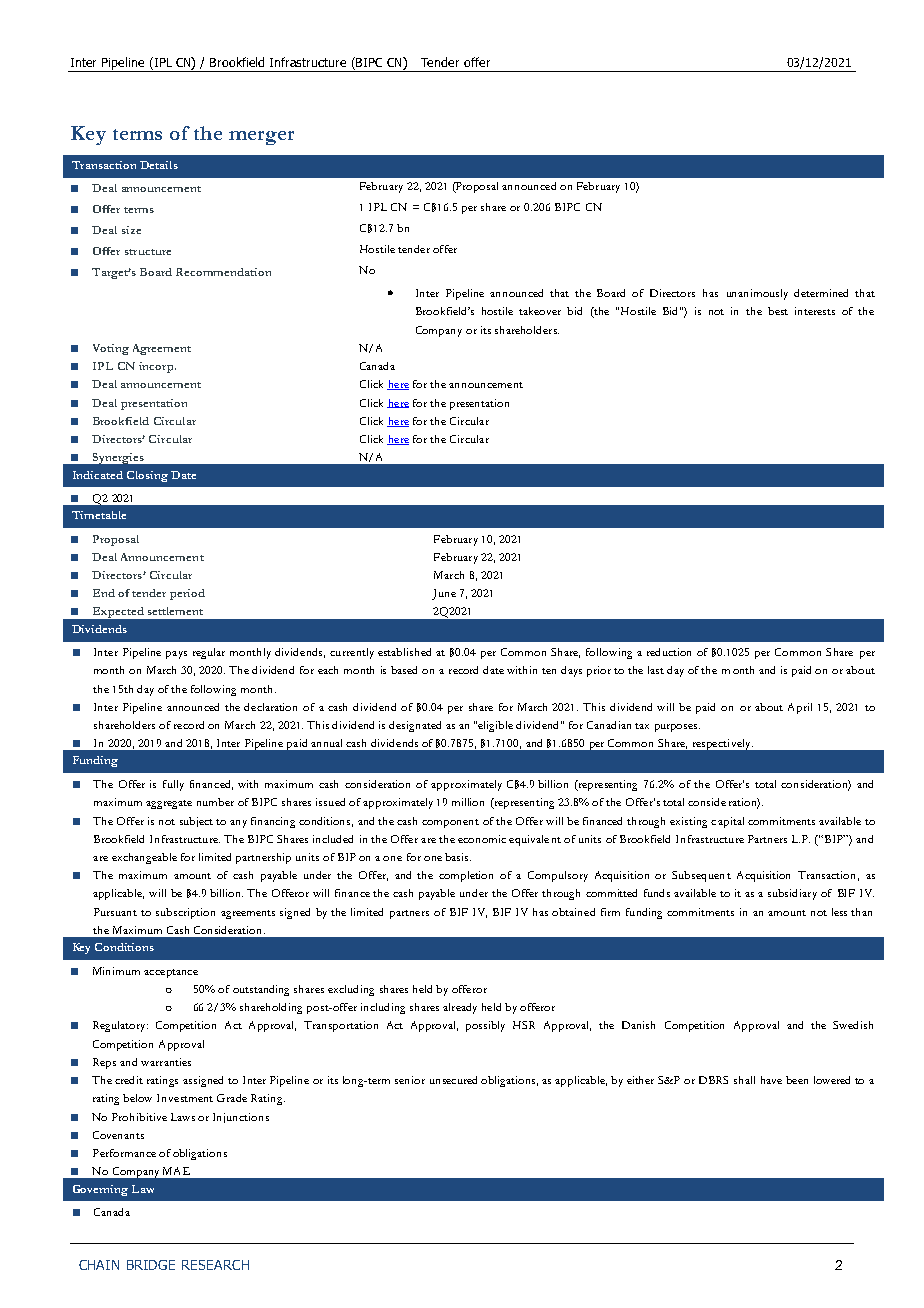 The width and height of the image is (924, 1308). Describe the element at coordinates (466, 876) in the image. I see `completion` at that location.
